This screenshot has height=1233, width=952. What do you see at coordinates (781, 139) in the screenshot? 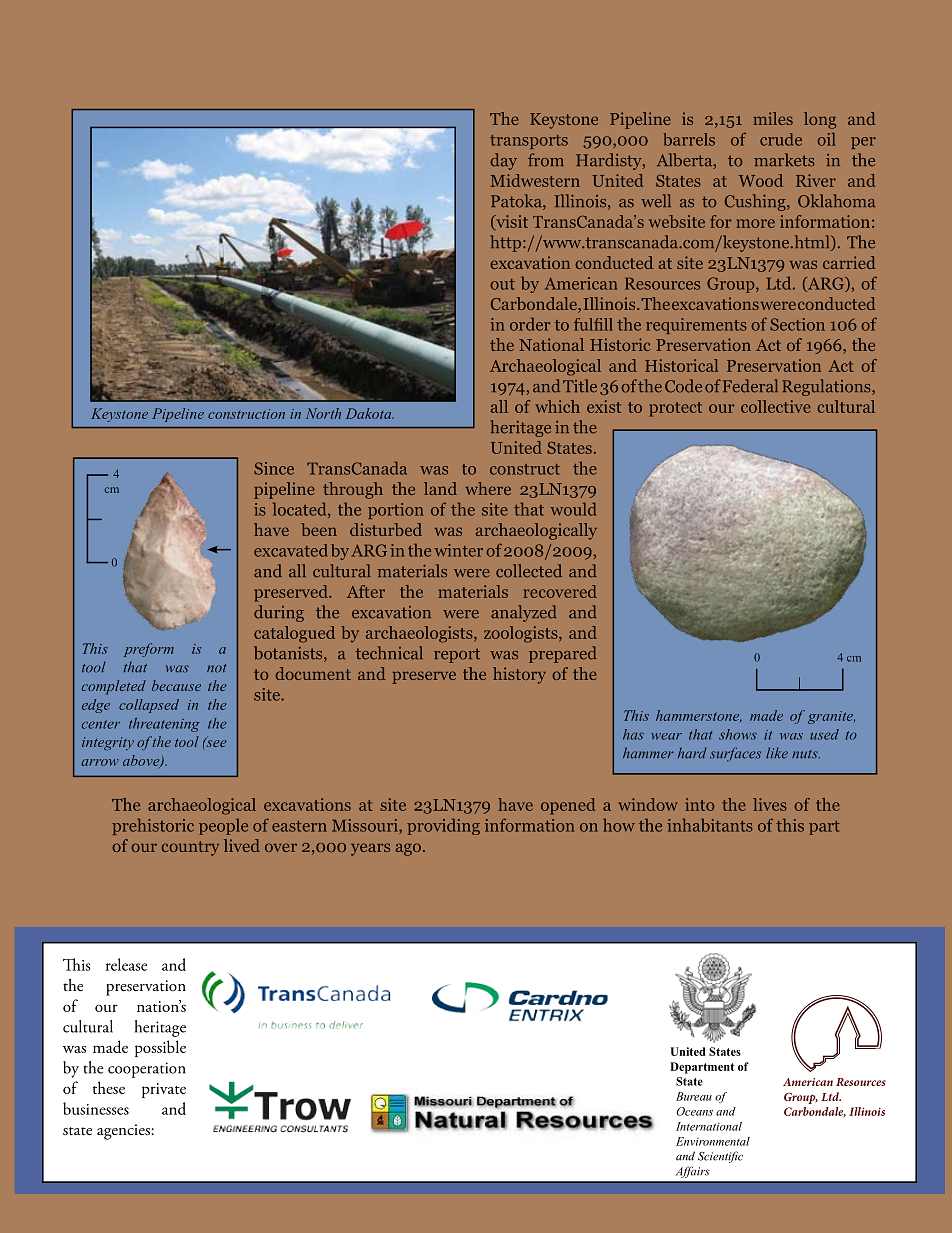
I see `crude` at bounding box center [781, 139].
